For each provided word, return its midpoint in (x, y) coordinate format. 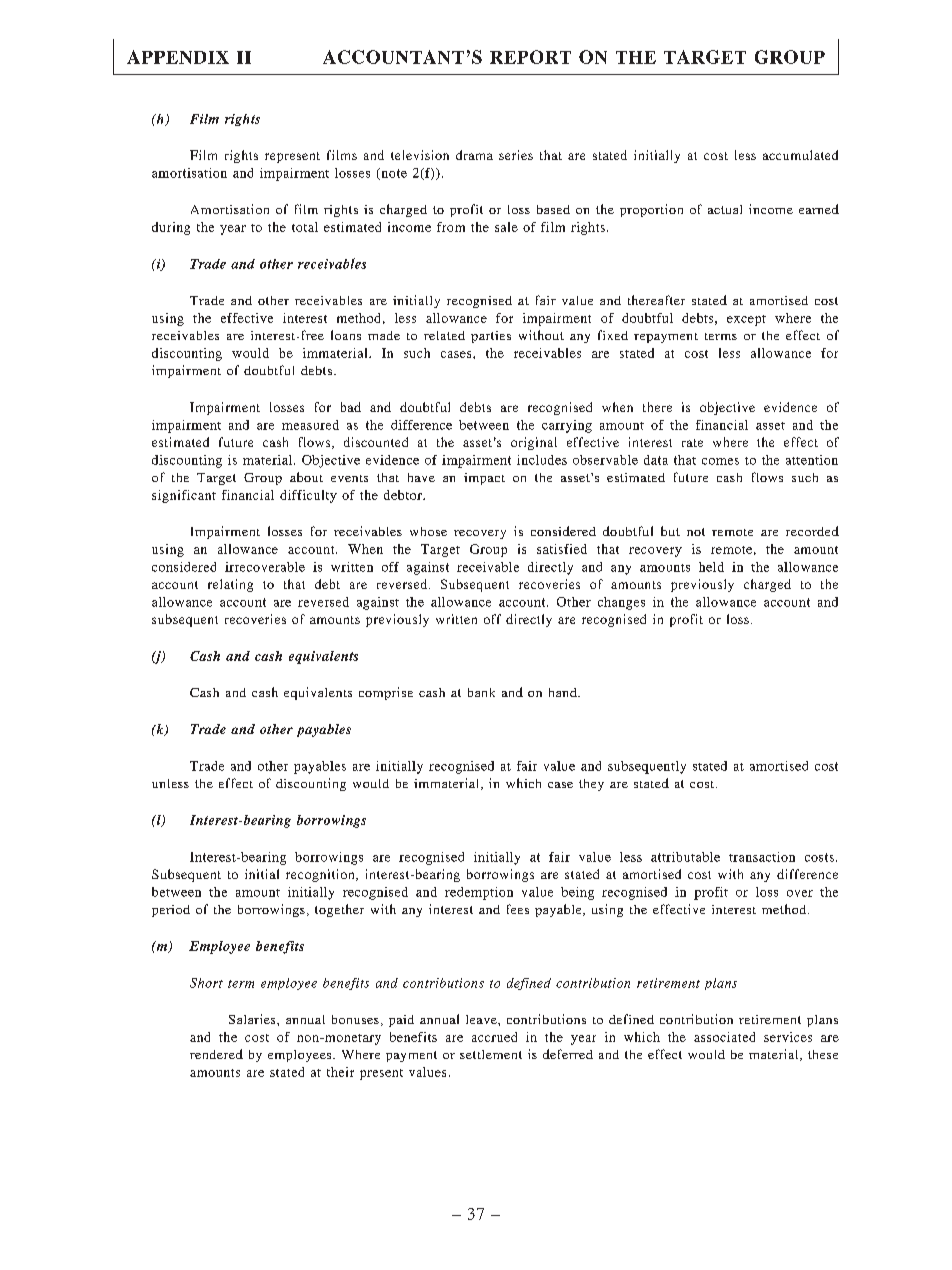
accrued (494, 1037)
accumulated (800, 155)
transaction (762, 857)
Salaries (253, 1019)
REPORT (530, 57)
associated (724, 1037)
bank (481, 692)
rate (692, 443)
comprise (386, 693)
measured (310, 425)
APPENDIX (178, 57)
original (534, 443)
